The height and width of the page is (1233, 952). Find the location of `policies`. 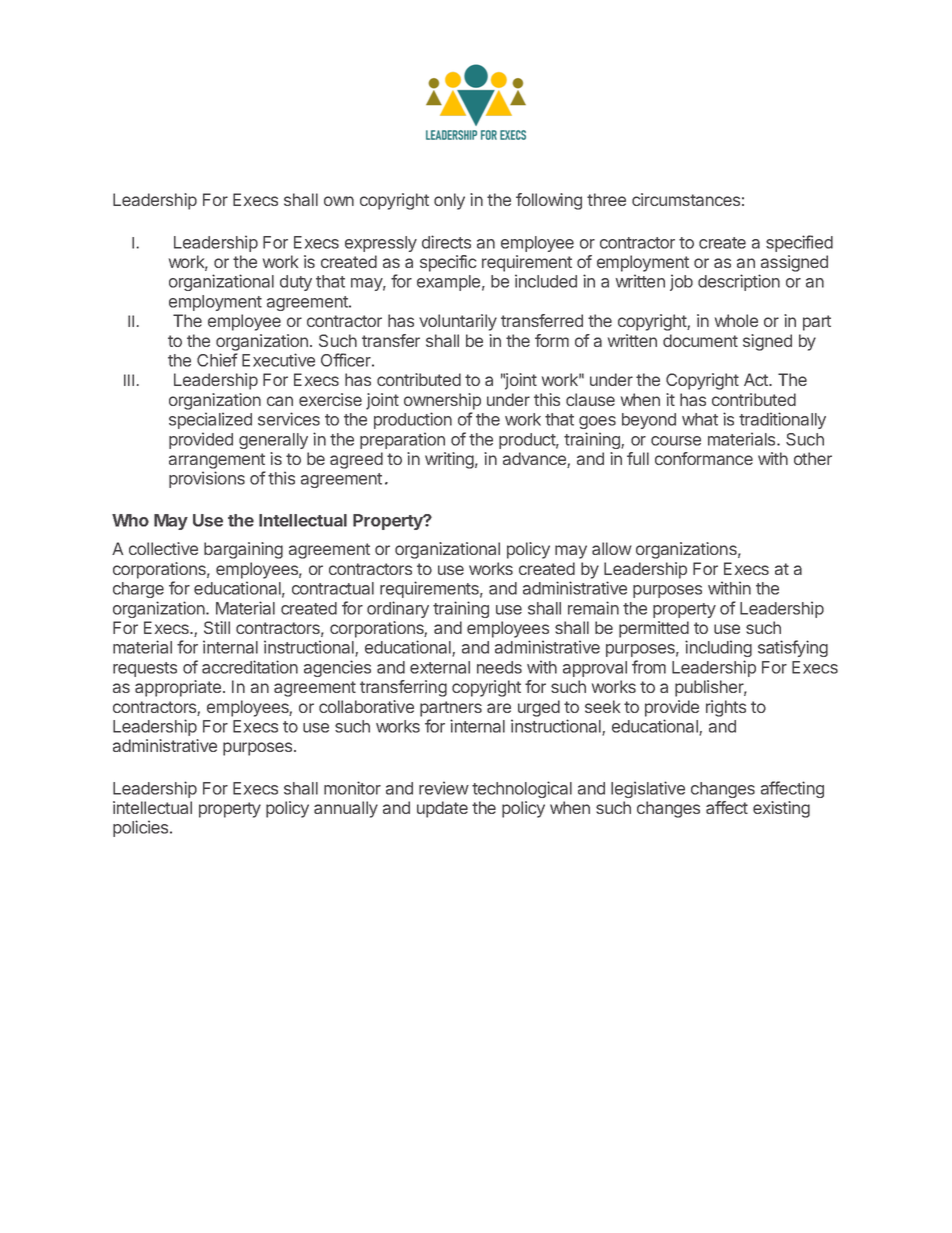

policies is located at coordinates (142, 828).
